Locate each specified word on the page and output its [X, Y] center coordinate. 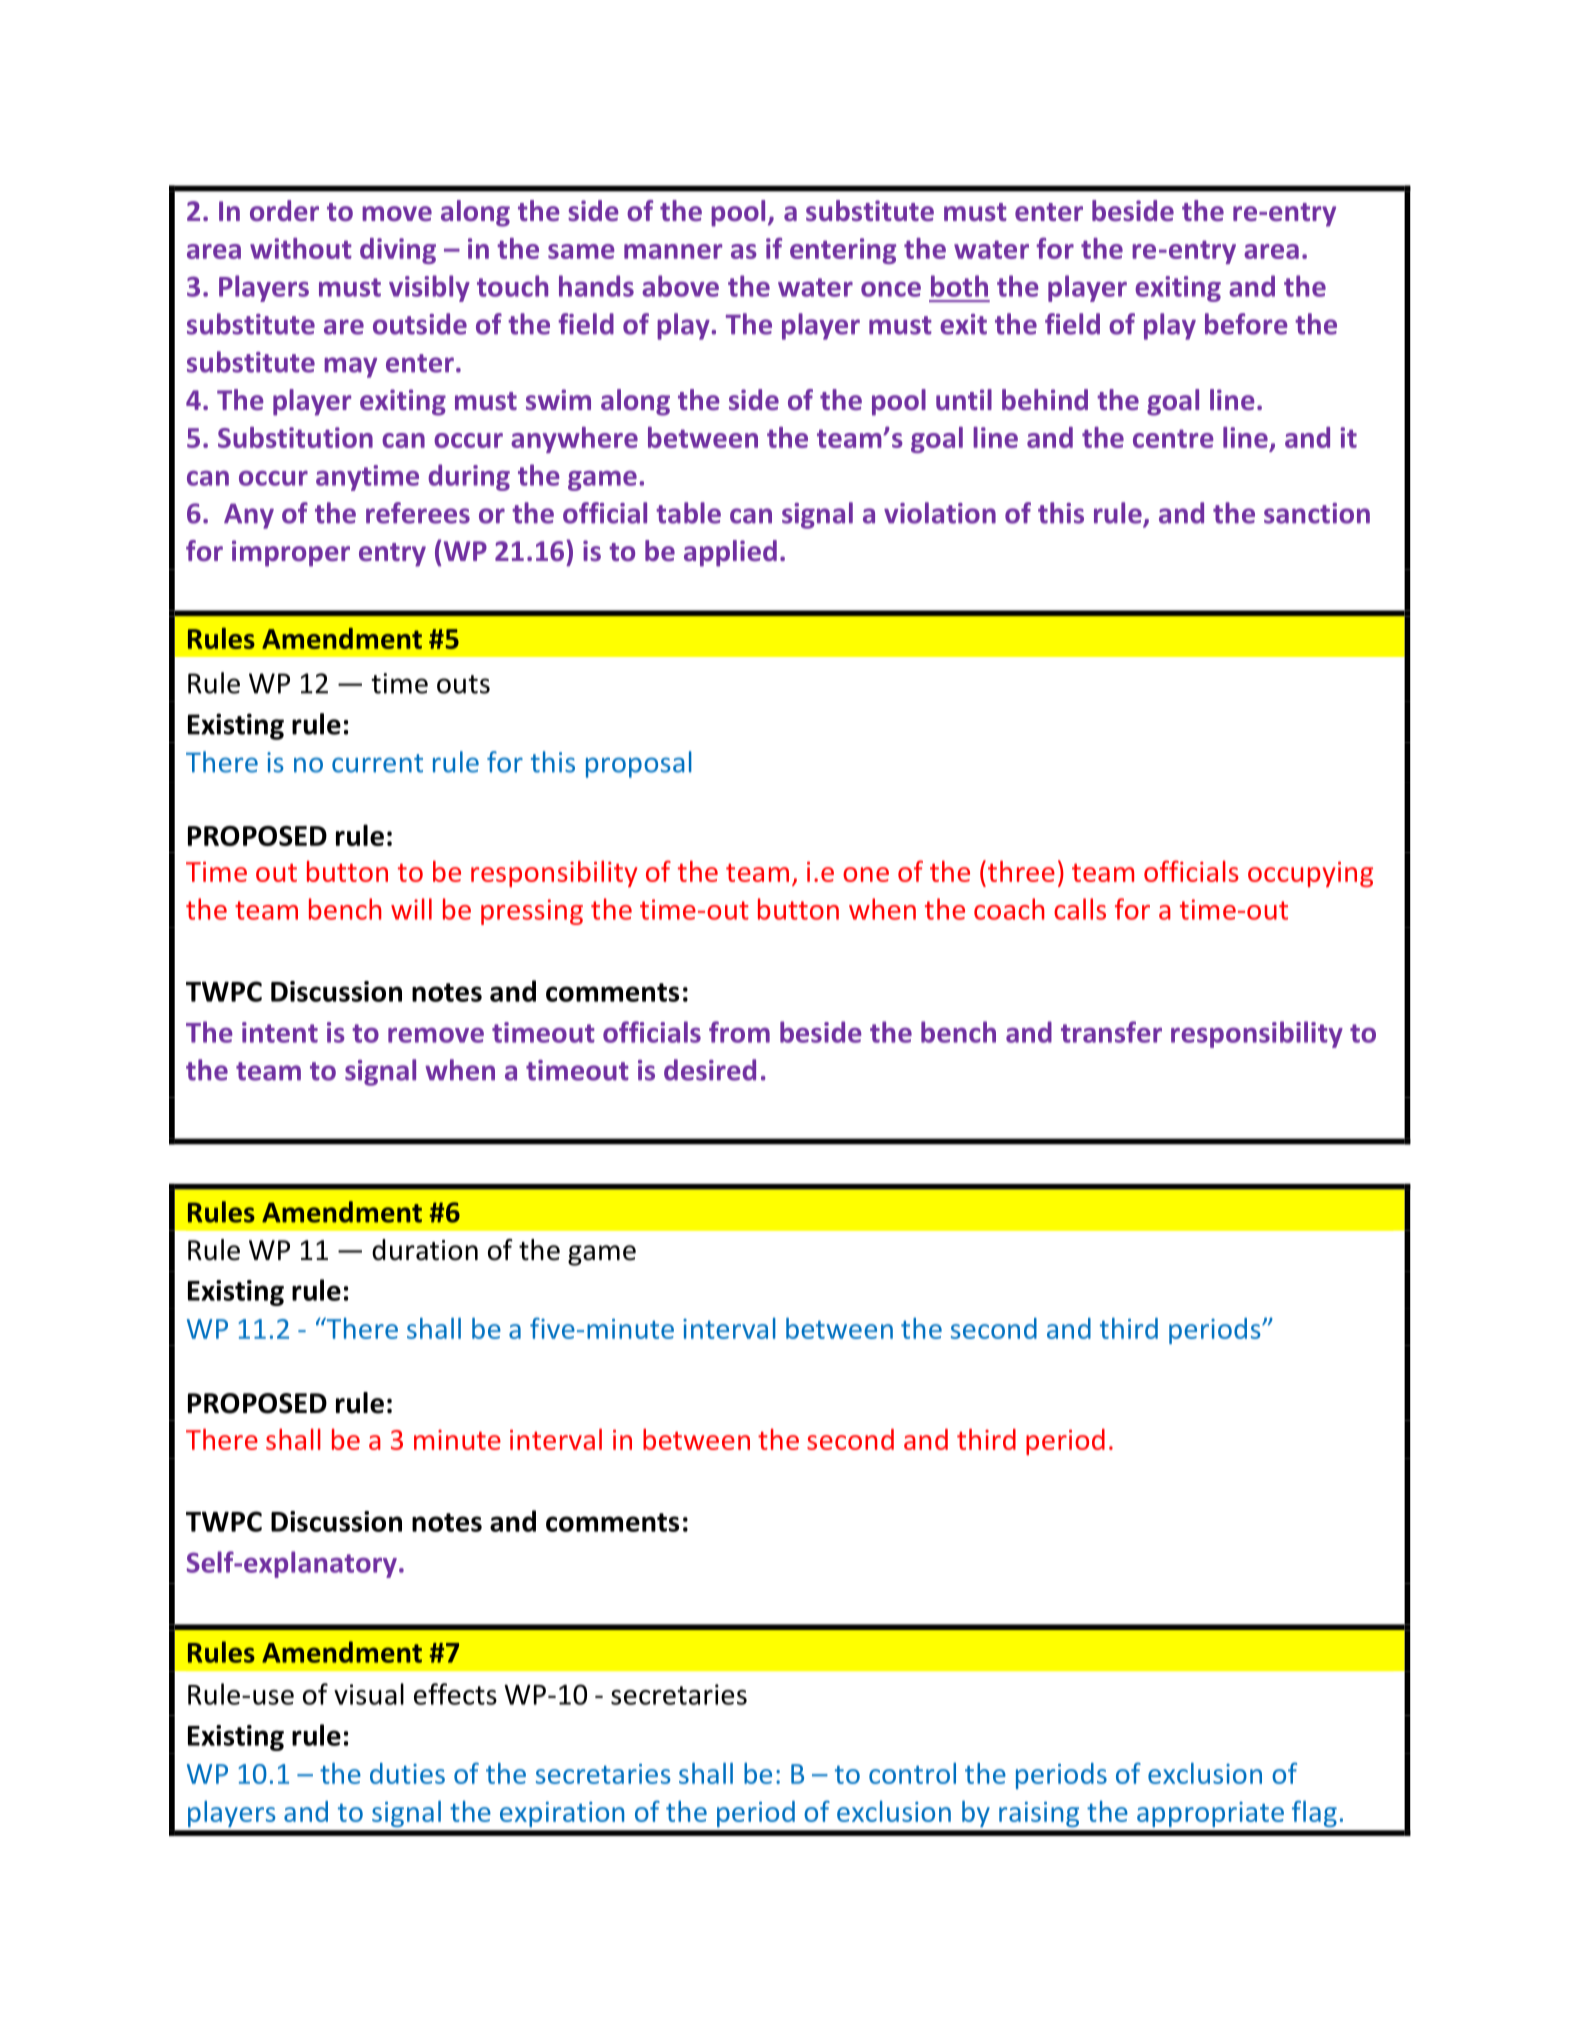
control [912, 1773]
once [891, 289]
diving [398, 251]
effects [455, 1694]
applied [730, 553]
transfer [1111, 1032]
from [739, 1032]
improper [291, 553]
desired [710, 1070]
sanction [1317, 513]
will [411, 909]
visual [369, 1694]
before [1246, 324]
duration [425, 1250]
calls [1080, 909]
